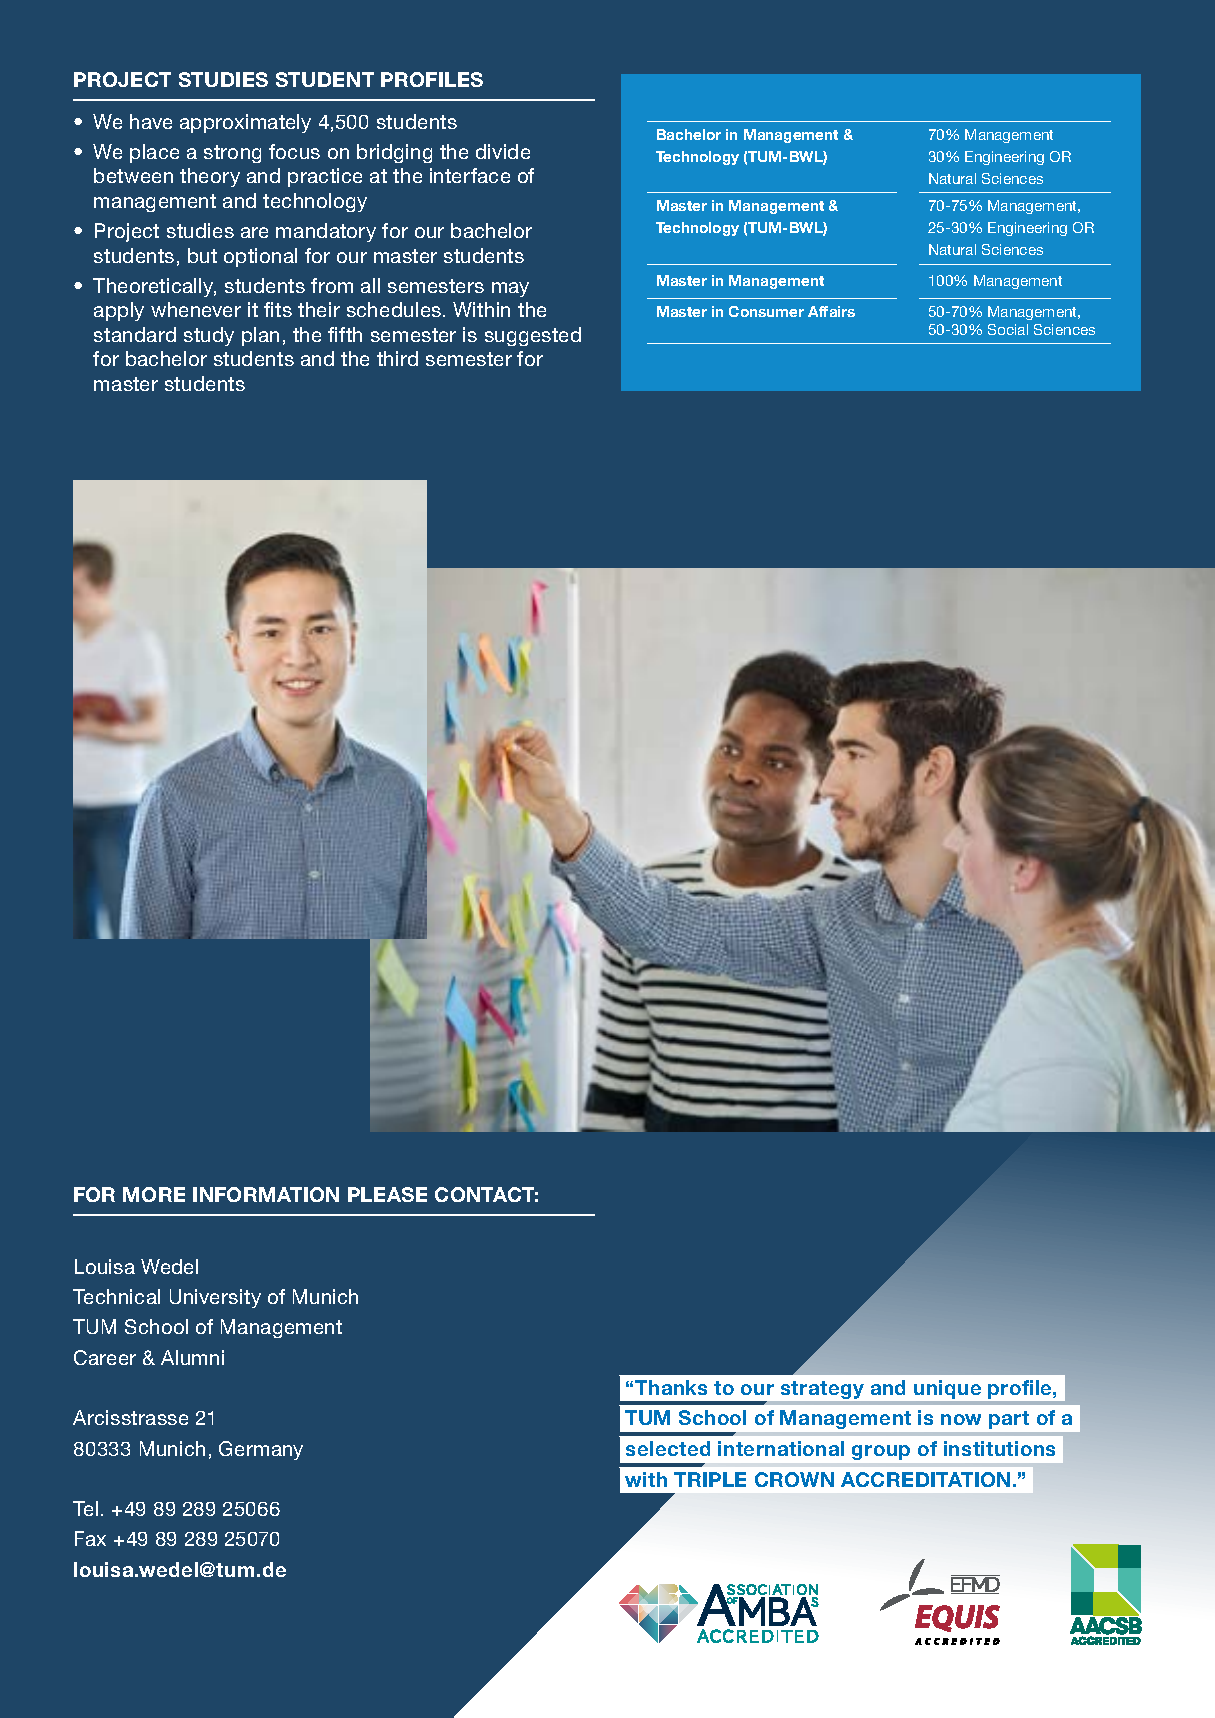  I want to click on MORE, so click(154, 1194).
